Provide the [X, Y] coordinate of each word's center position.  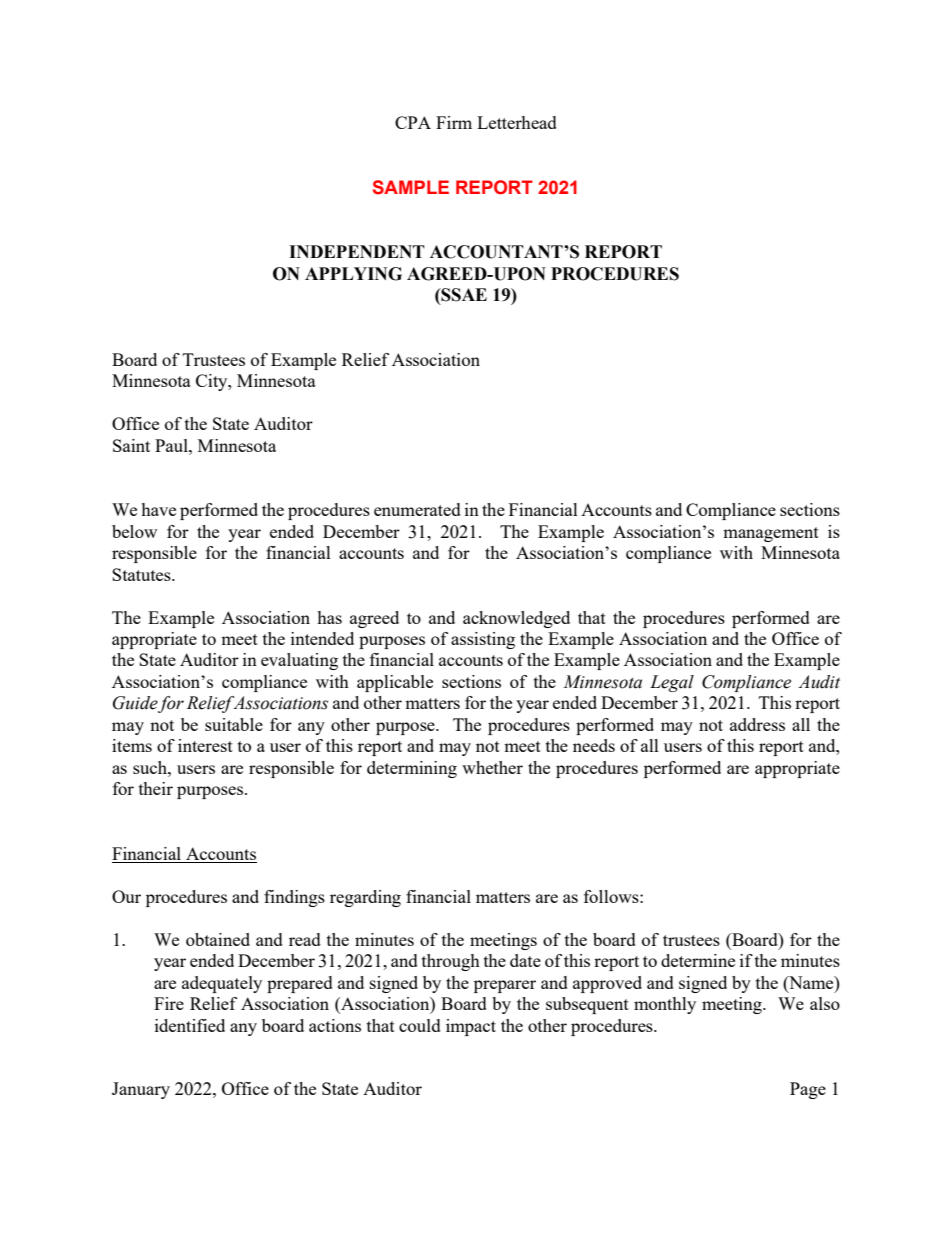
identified [190, 1025]
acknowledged [516, 619]
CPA [413, 122]
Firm [454, 122]
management [771, 534]
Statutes [142, 574]
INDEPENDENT [357, 251]
